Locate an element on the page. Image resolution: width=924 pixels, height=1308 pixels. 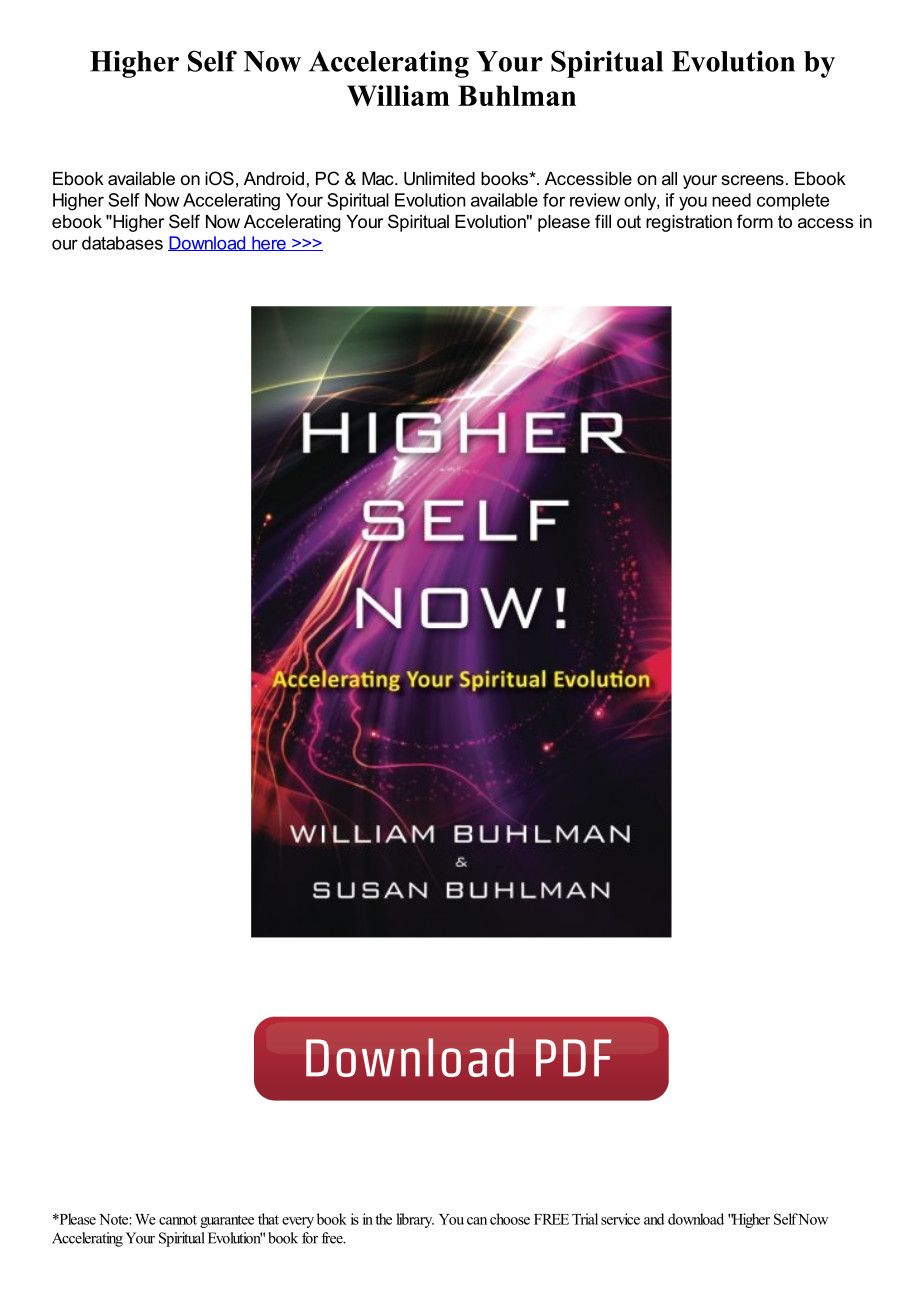
Unlimited is located at coordinates (439, 179).
